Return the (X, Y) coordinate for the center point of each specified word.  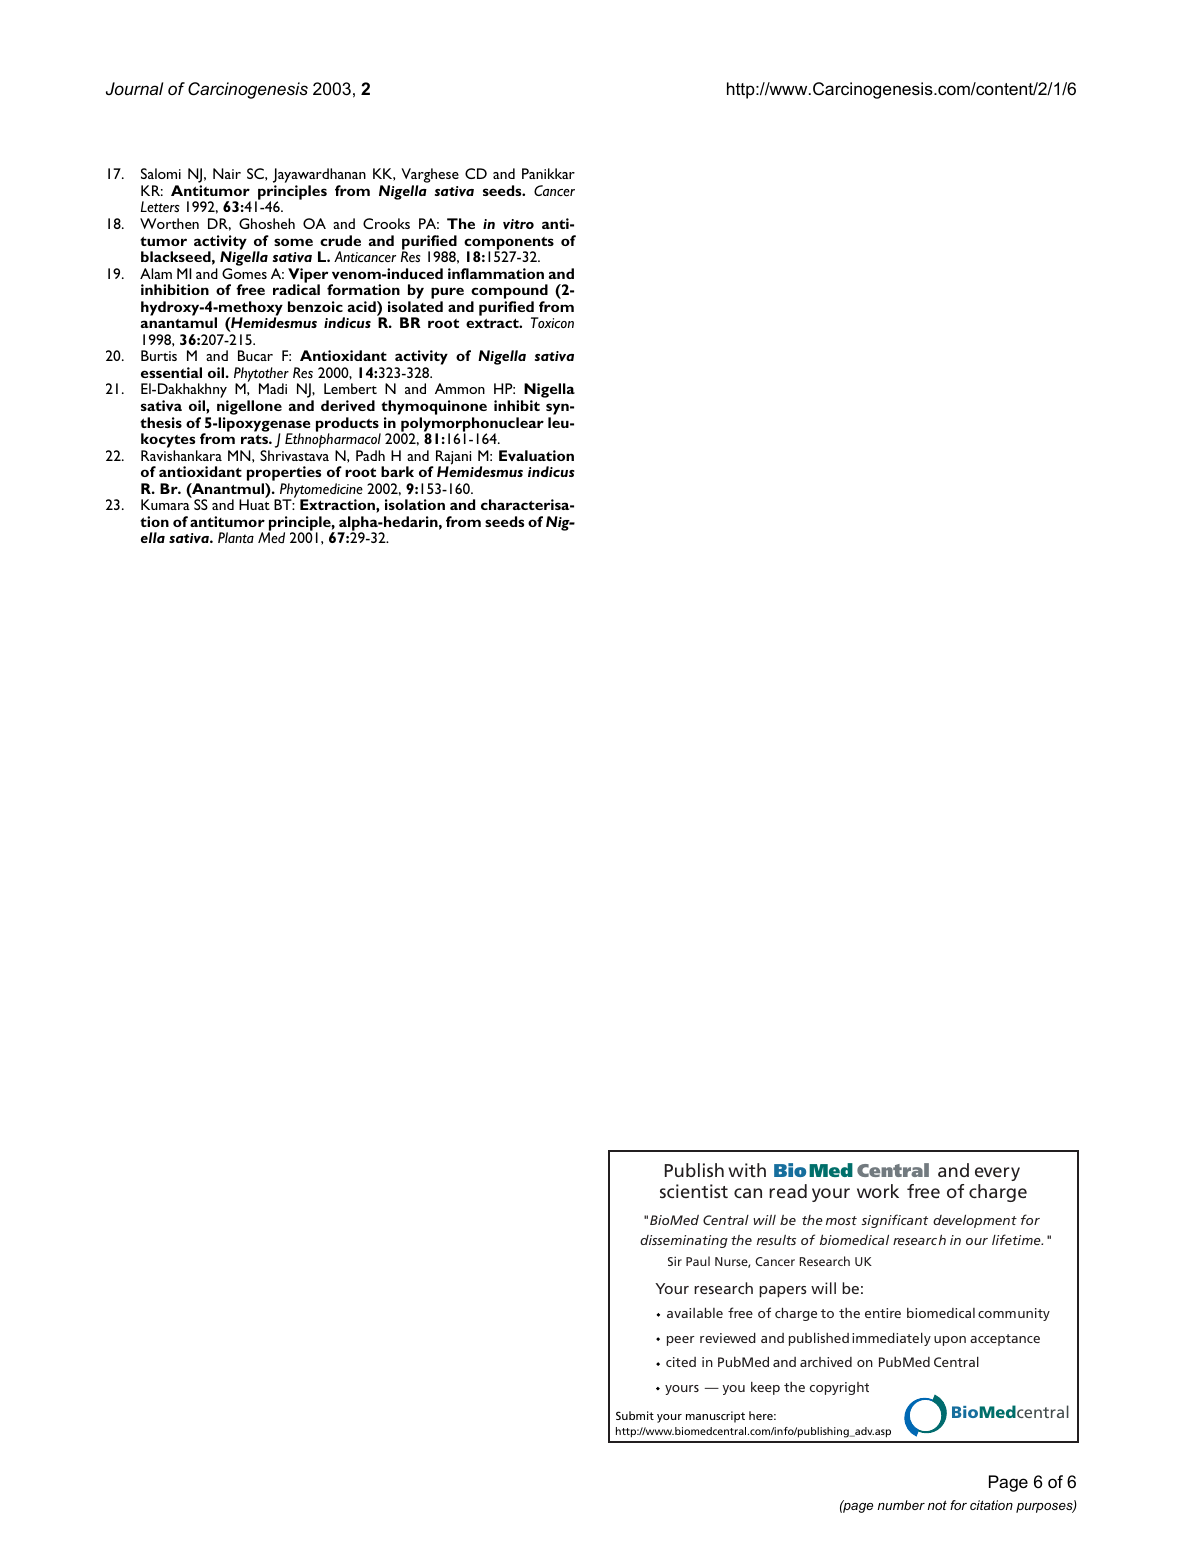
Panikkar (548, 173)
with (747, 1170)
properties (284, 475)
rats (255, 439)
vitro (518, 224)
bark (397, 471)
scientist (694, 1191)
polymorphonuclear (472, 425)
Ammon (460, 388)
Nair (227, 173)
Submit (635, 1415)
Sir (675, 1261)
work (878, 1191)
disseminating (684, 1241)
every (997, 1174)
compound (509, 293)
